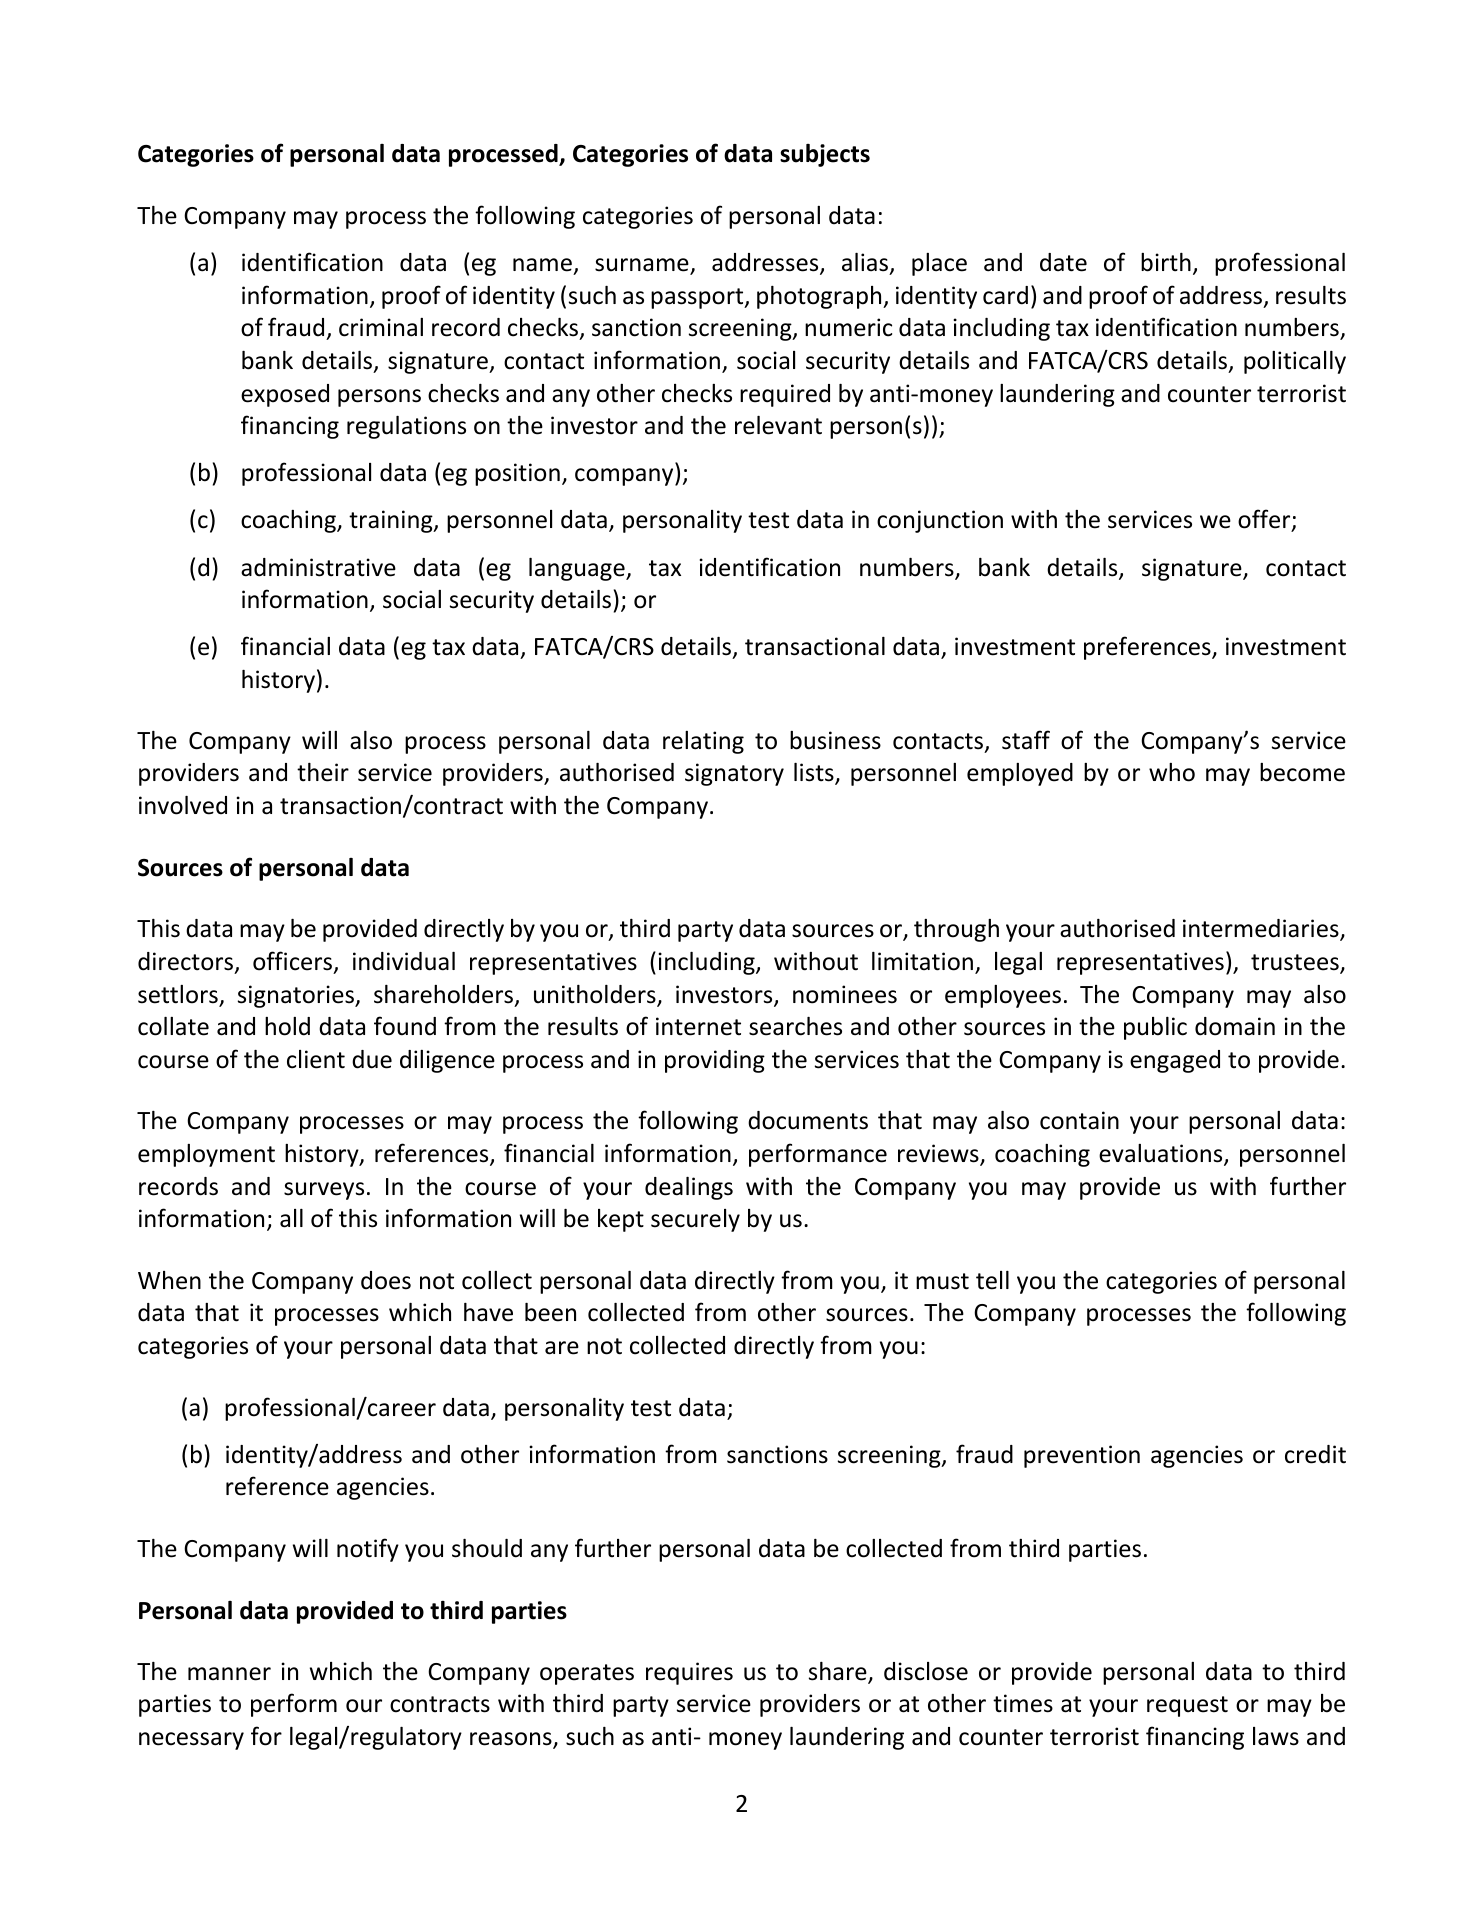 The height and width of the screenshot is (1920, 1484). Describe the element at coordinates (292, 961) in the screenshot. I see `officers` at that location.
